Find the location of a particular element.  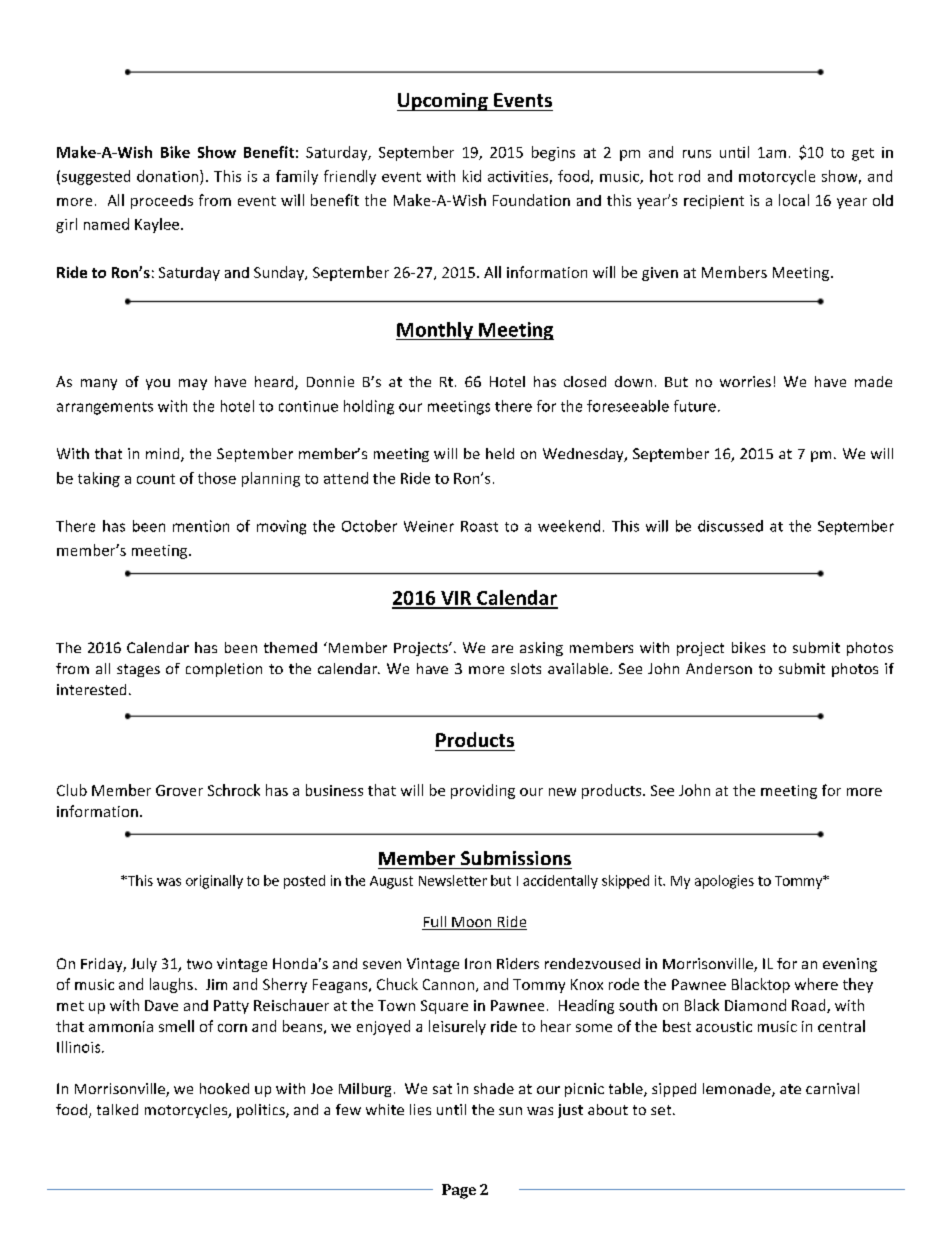

count is located at coordinates (156, 479).
